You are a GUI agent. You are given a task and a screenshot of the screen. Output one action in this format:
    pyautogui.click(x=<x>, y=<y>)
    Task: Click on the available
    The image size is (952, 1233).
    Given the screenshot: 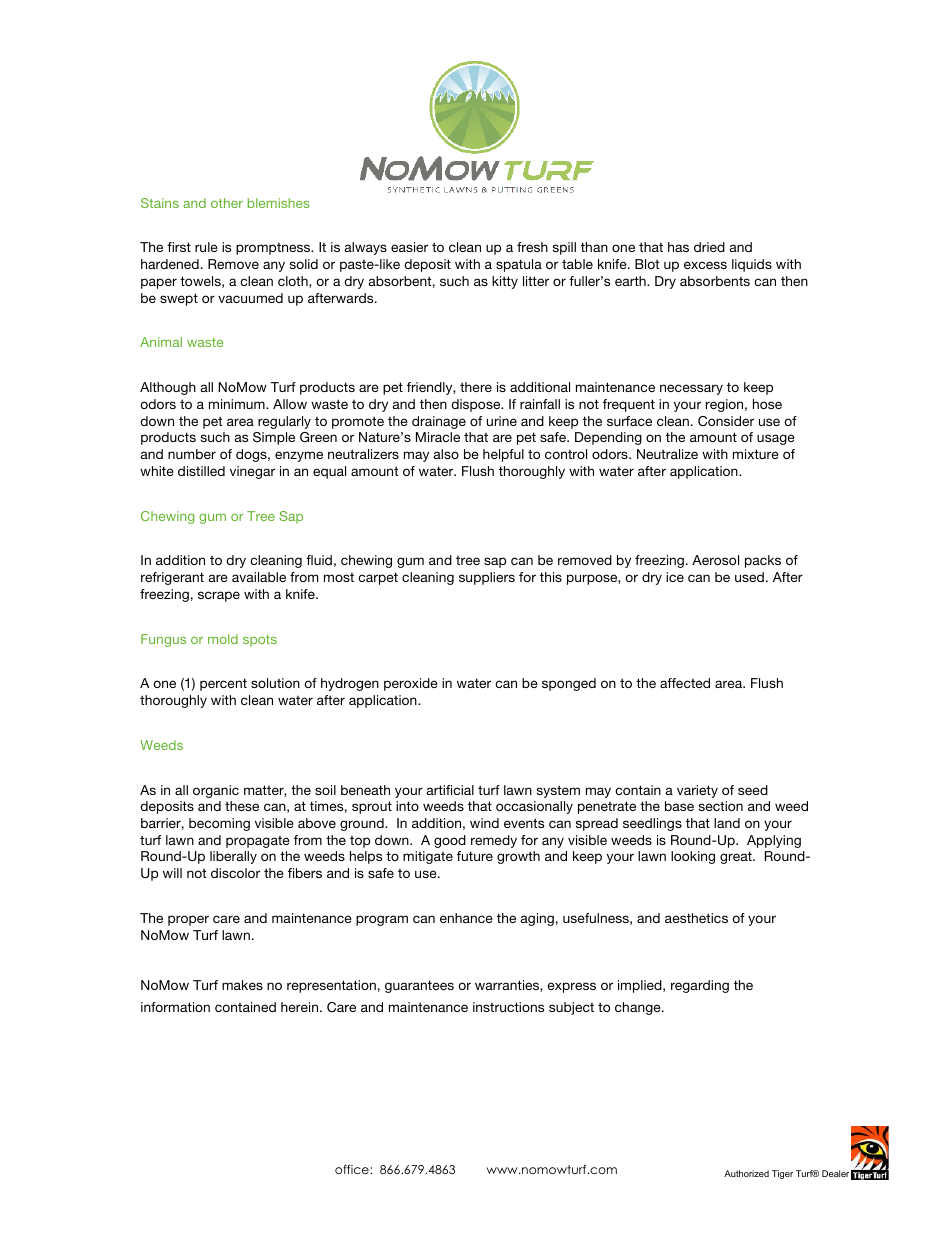 What is the action you would take?
    pyautogui.click(x=259, y=577)
